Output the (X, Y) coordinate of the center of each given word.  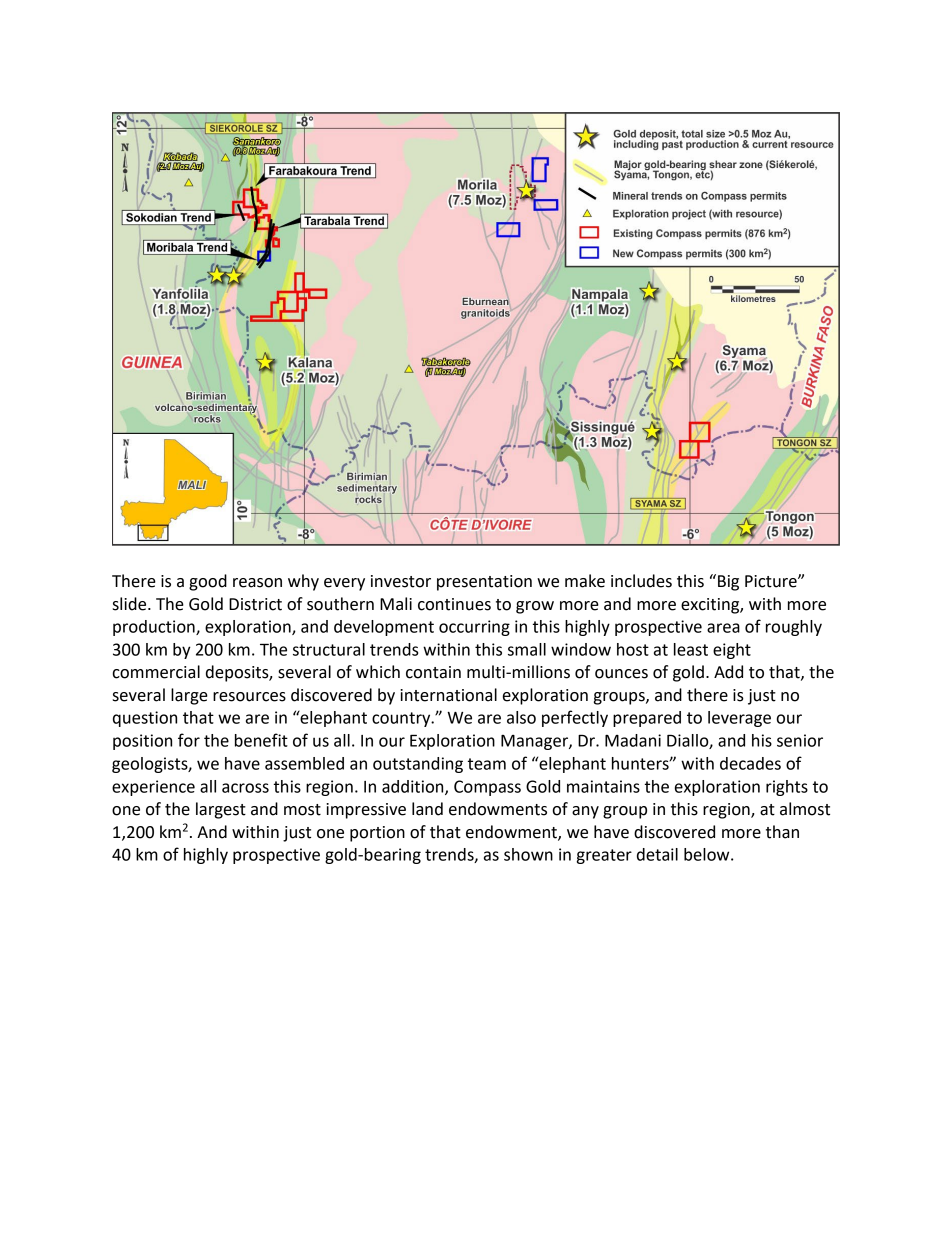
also (521, 717)
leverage (739, 719)
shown (528, 854)
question (145, 719)
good (208, 582)
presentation (484, 583)
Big (728, 583)
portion (377, 834)
